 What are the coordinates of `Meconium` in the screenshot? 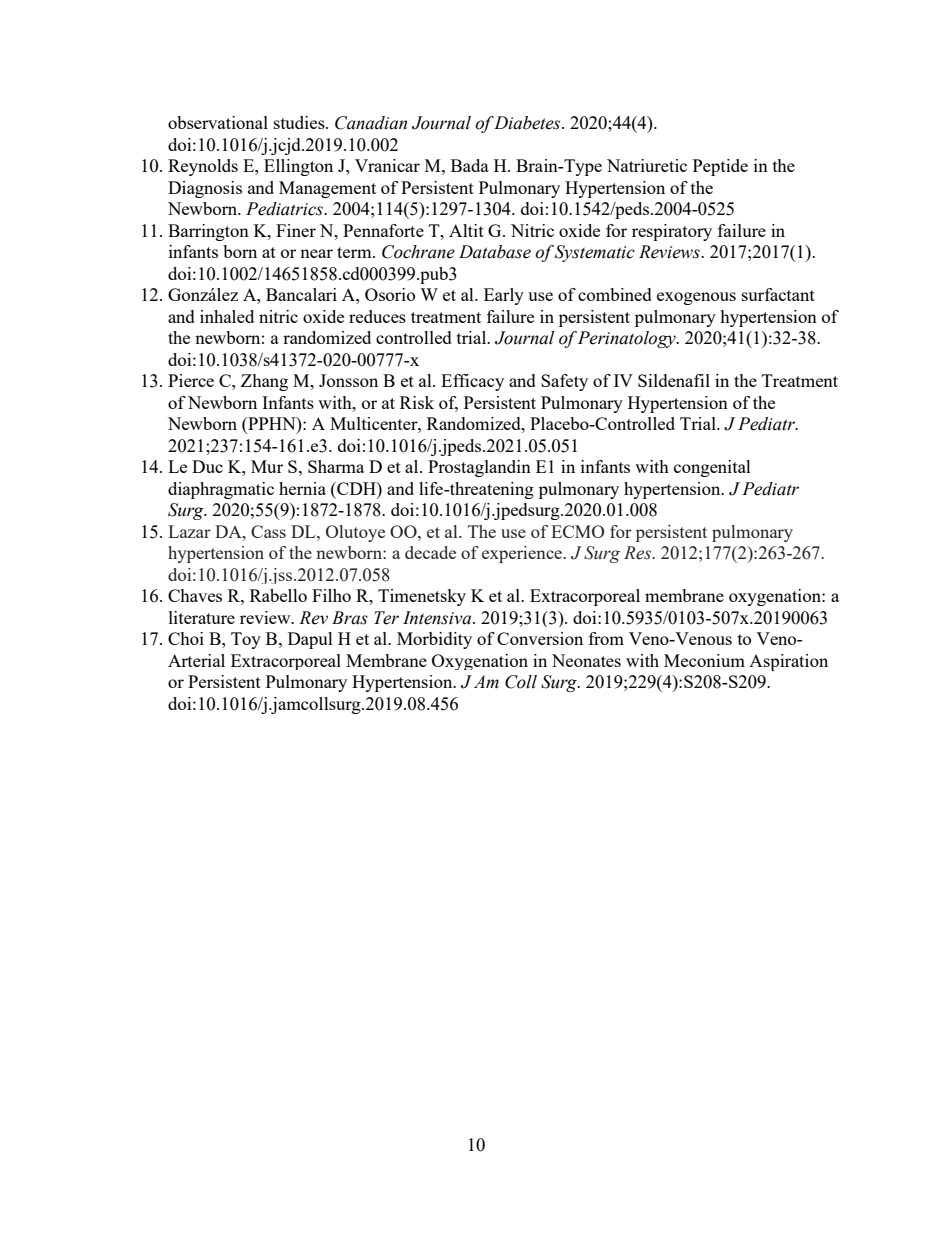 It's located at (704, 660).
